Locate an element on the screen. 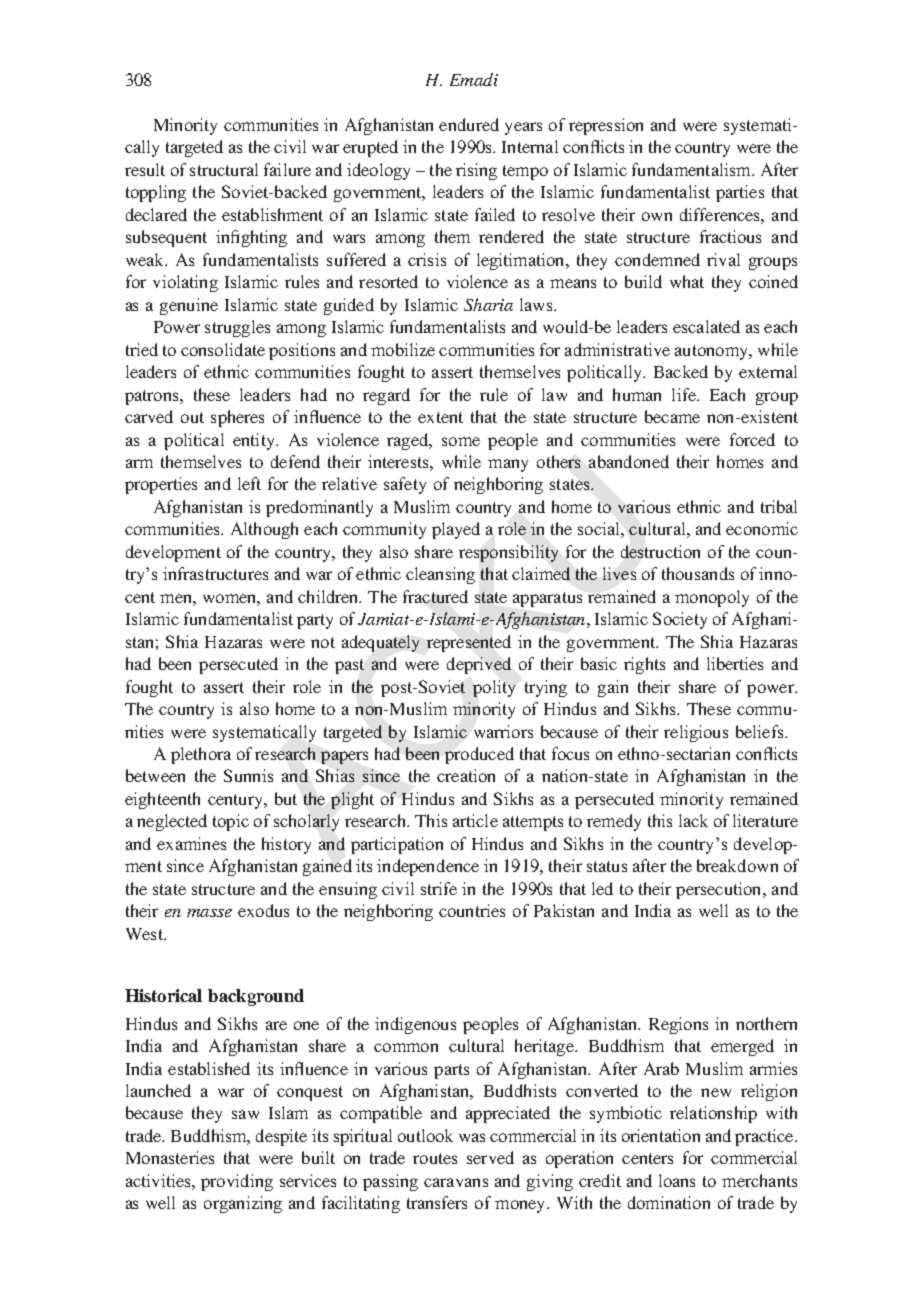 This screenshot has width=923, height=1316. providing is located at coordinates (237, 1182).
